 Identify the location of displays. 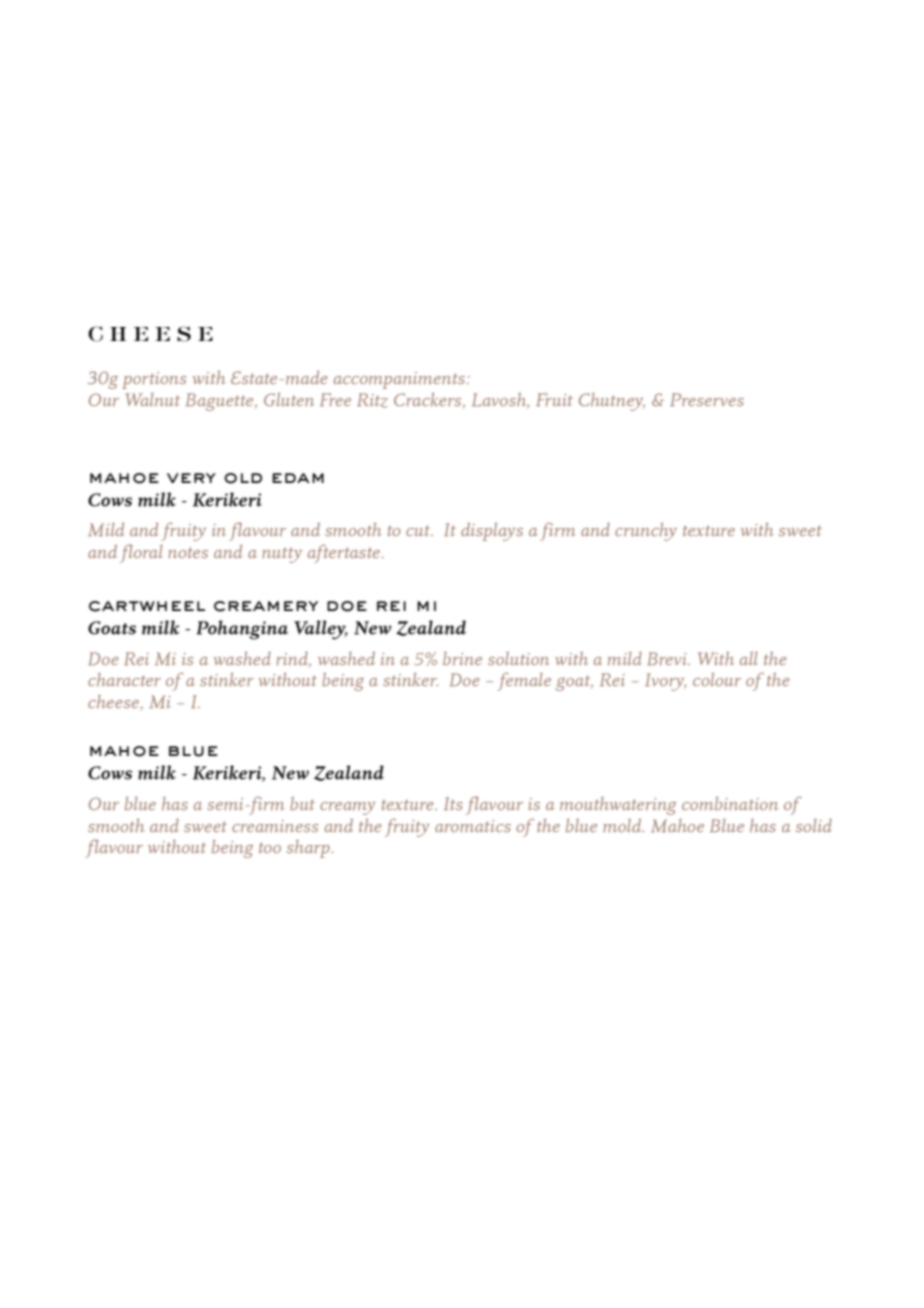
(492, 532).
